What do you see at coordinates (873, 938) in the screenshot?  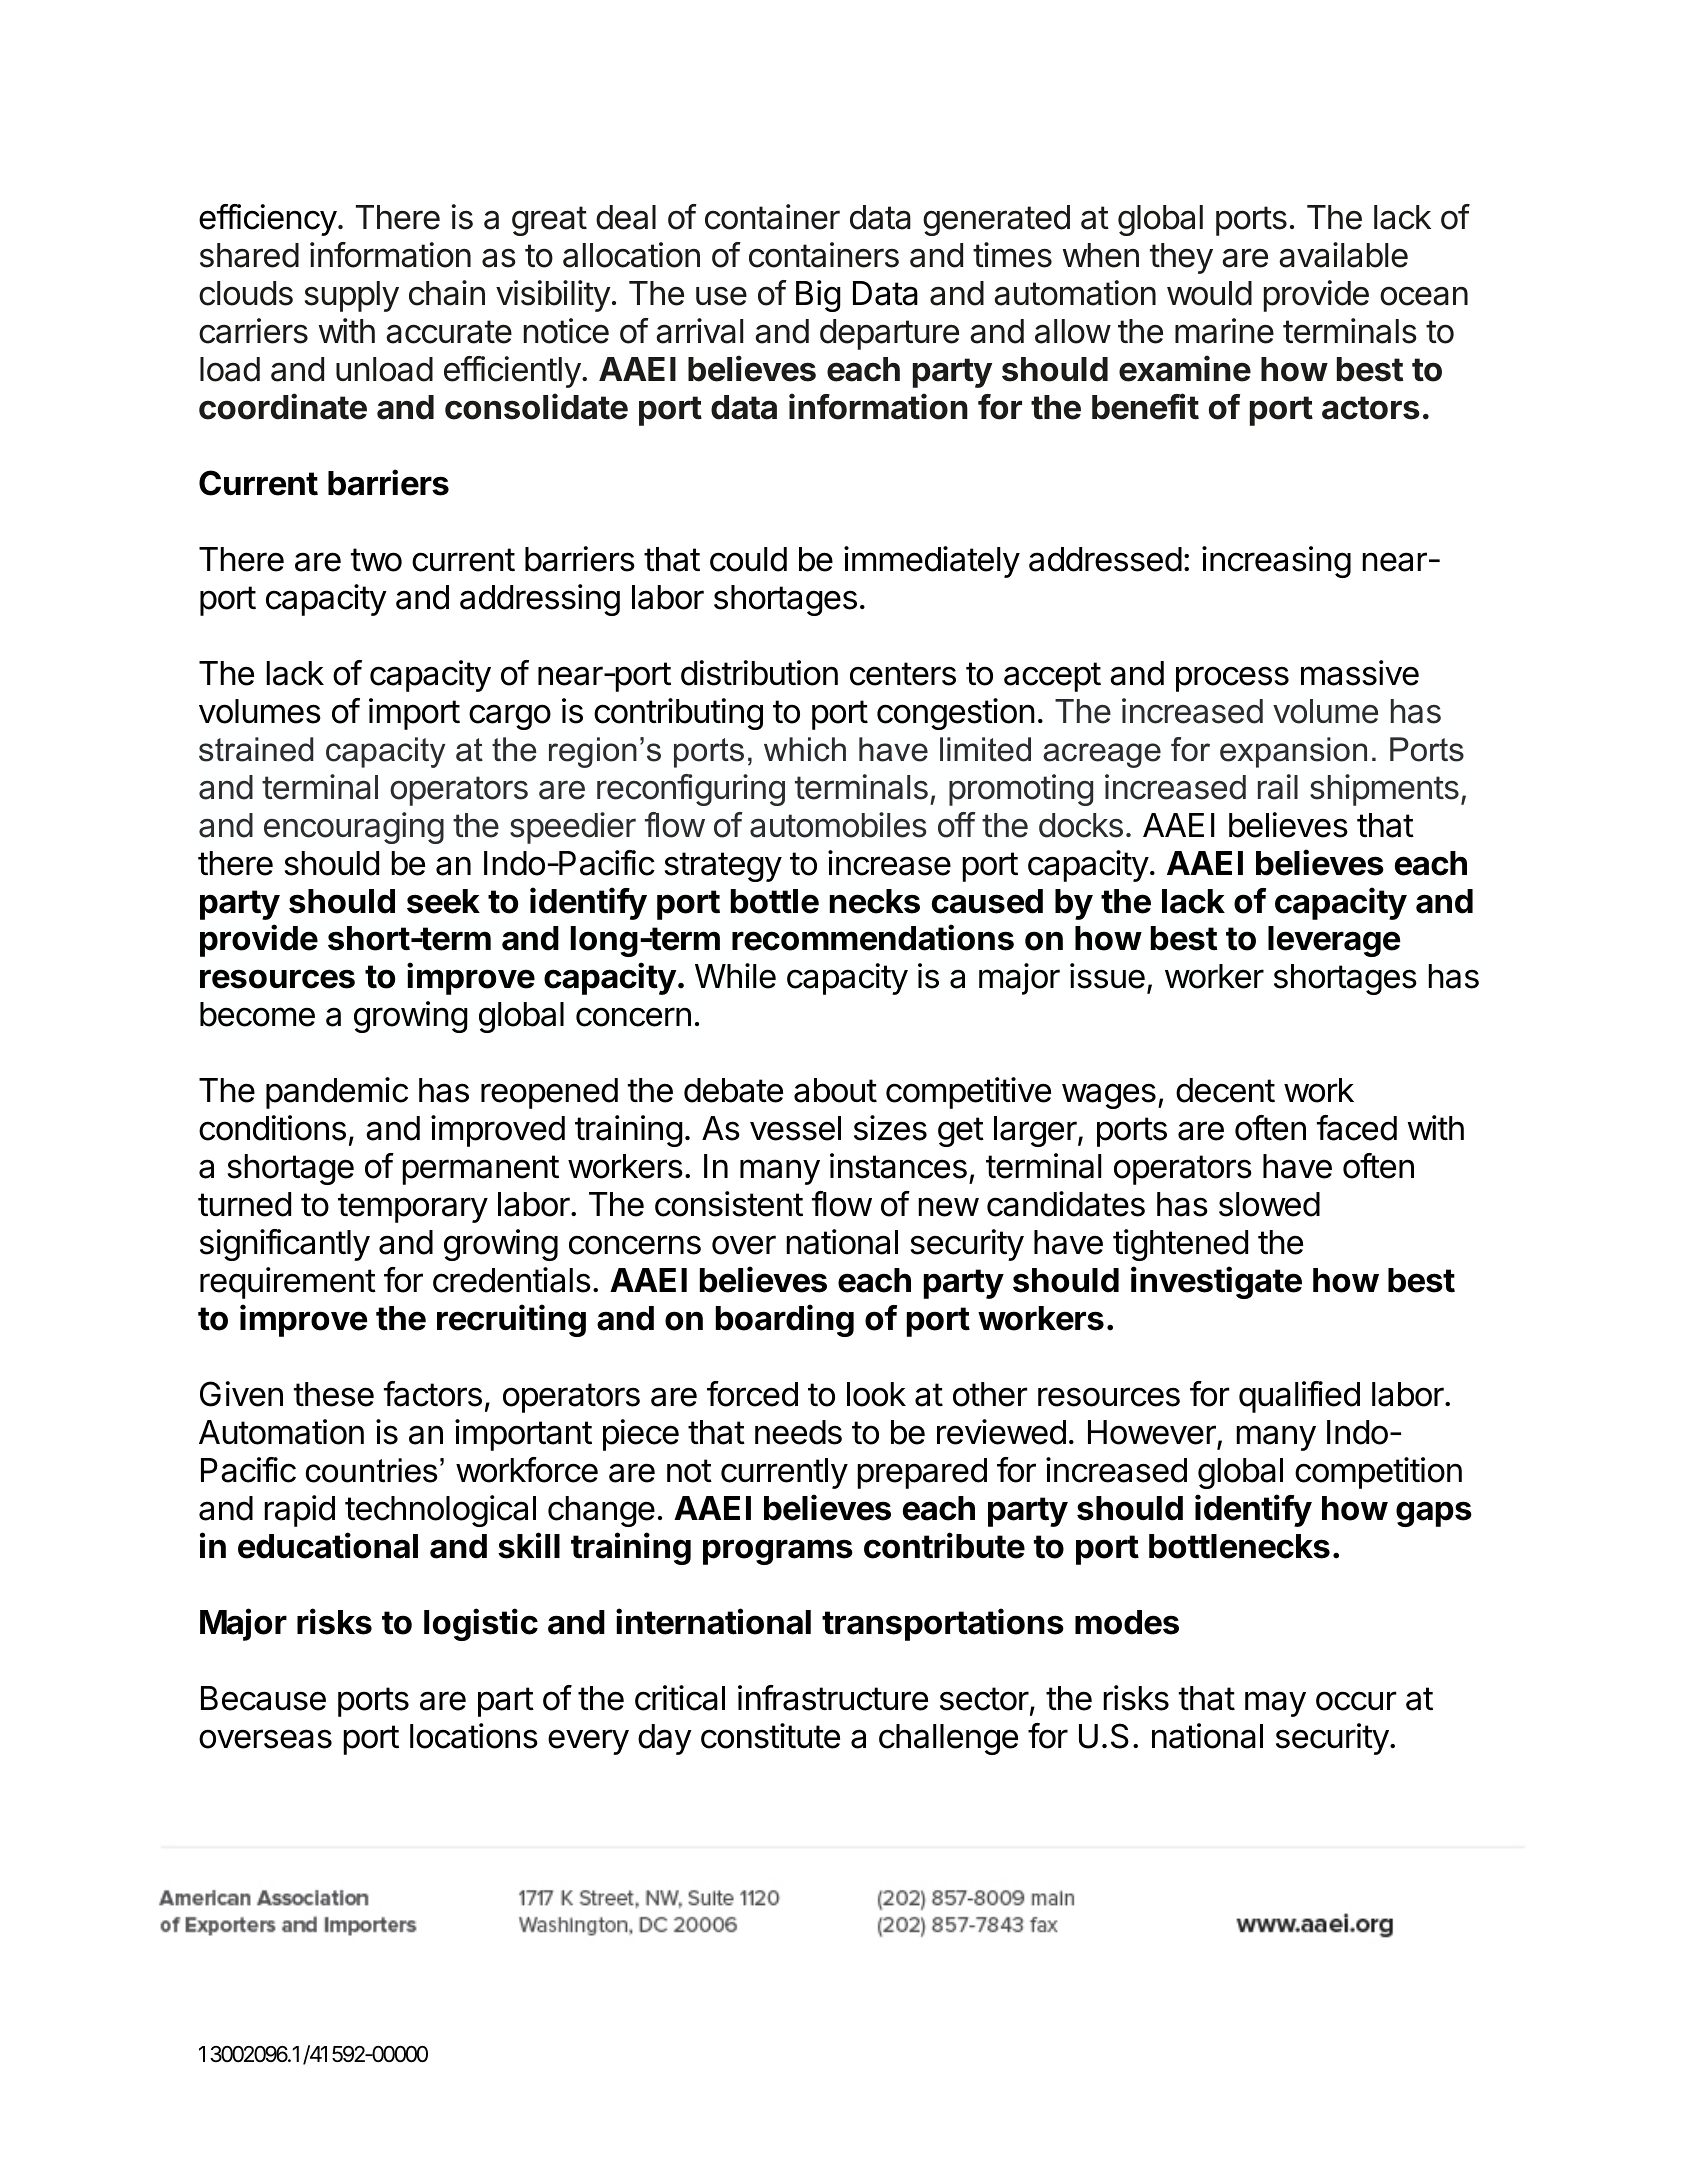 I see `recommendations` at bounding box center [873, 938].
